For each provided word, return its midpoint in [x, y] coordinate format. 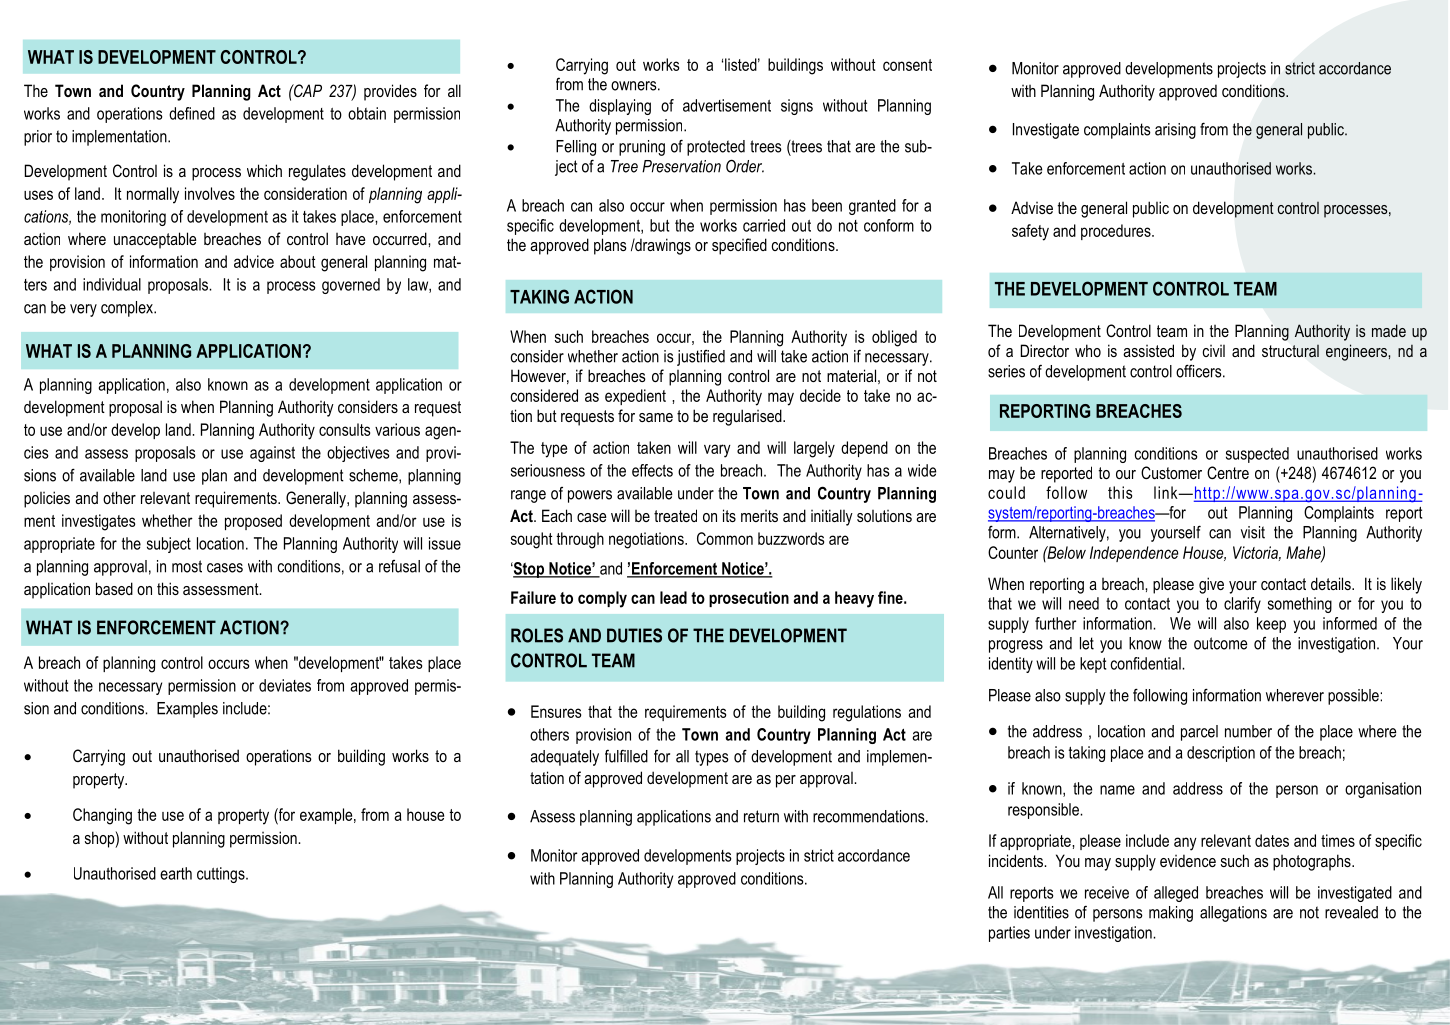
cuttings [222, 875]
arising [1175, 131]
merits [759, 516]
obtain [367, 113]
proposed [253, 522]
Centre [1228, 472]
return [761, 816]
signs [797, 107]
